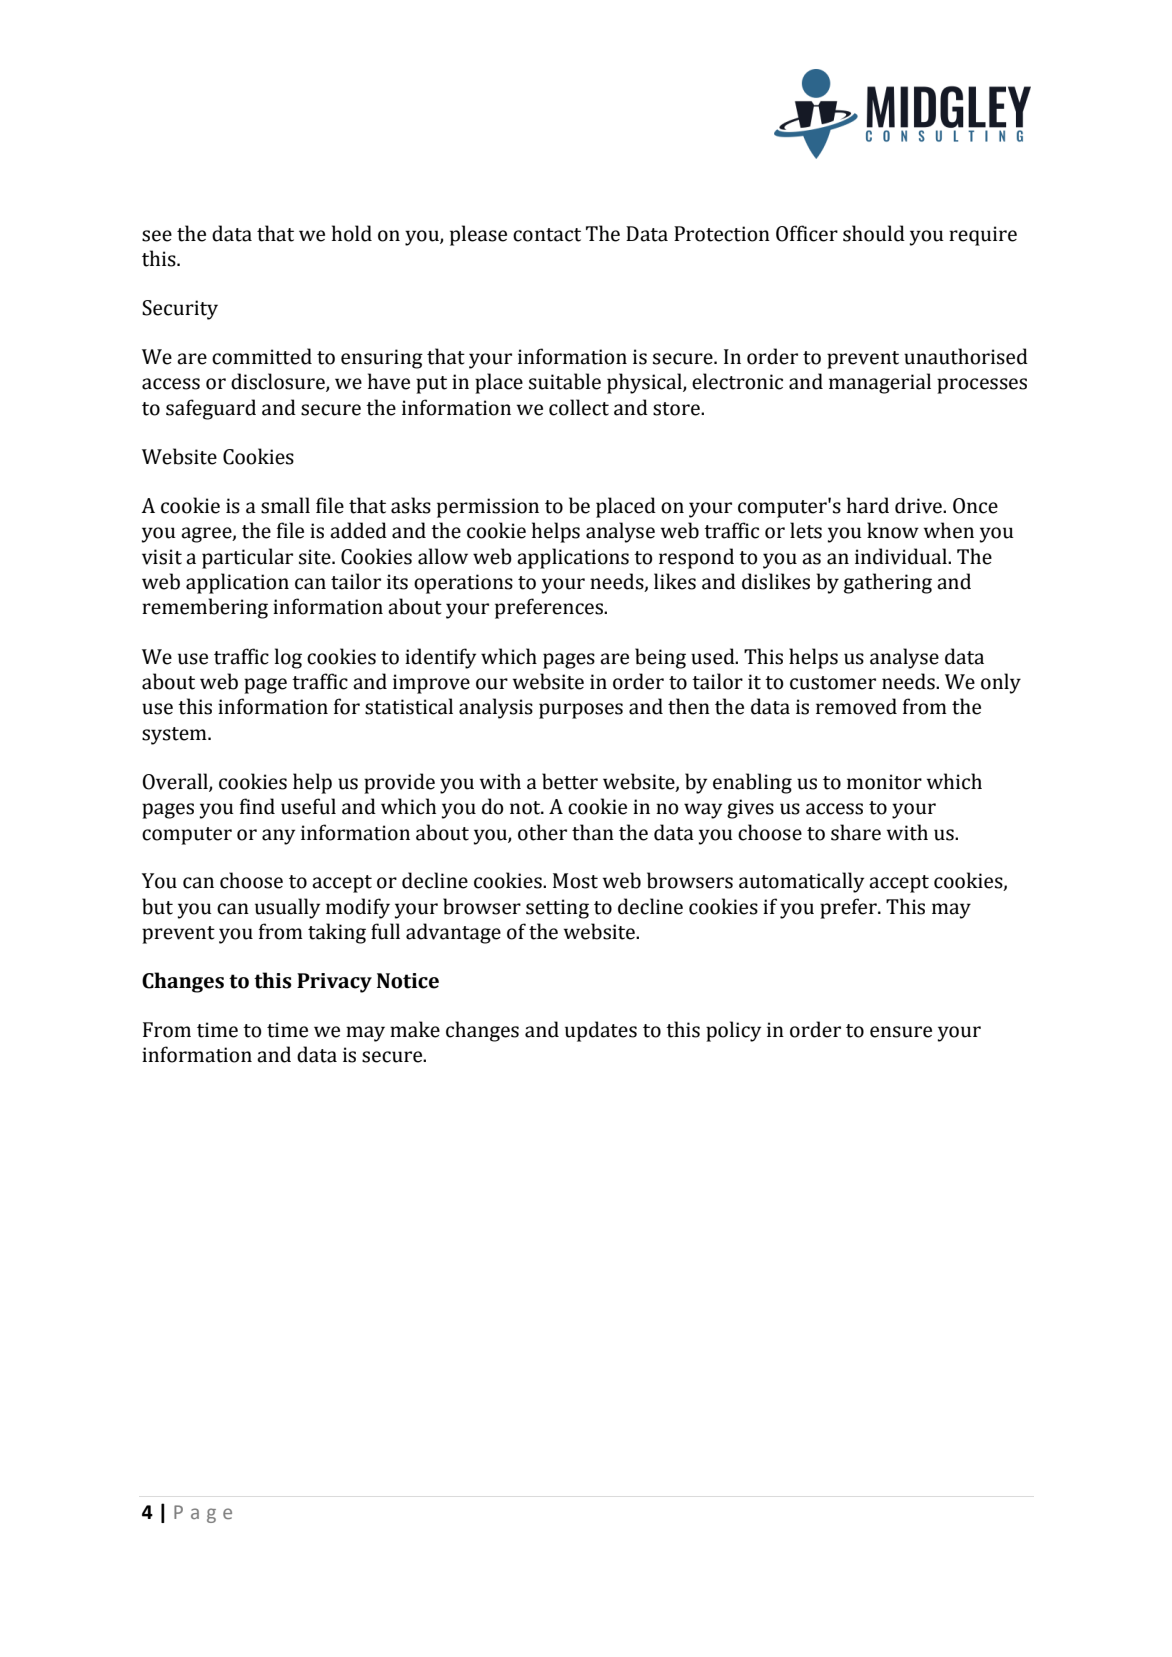 The height and width of the screenshot is (1657, 1172). I want to click on find, so click(257, 806).
